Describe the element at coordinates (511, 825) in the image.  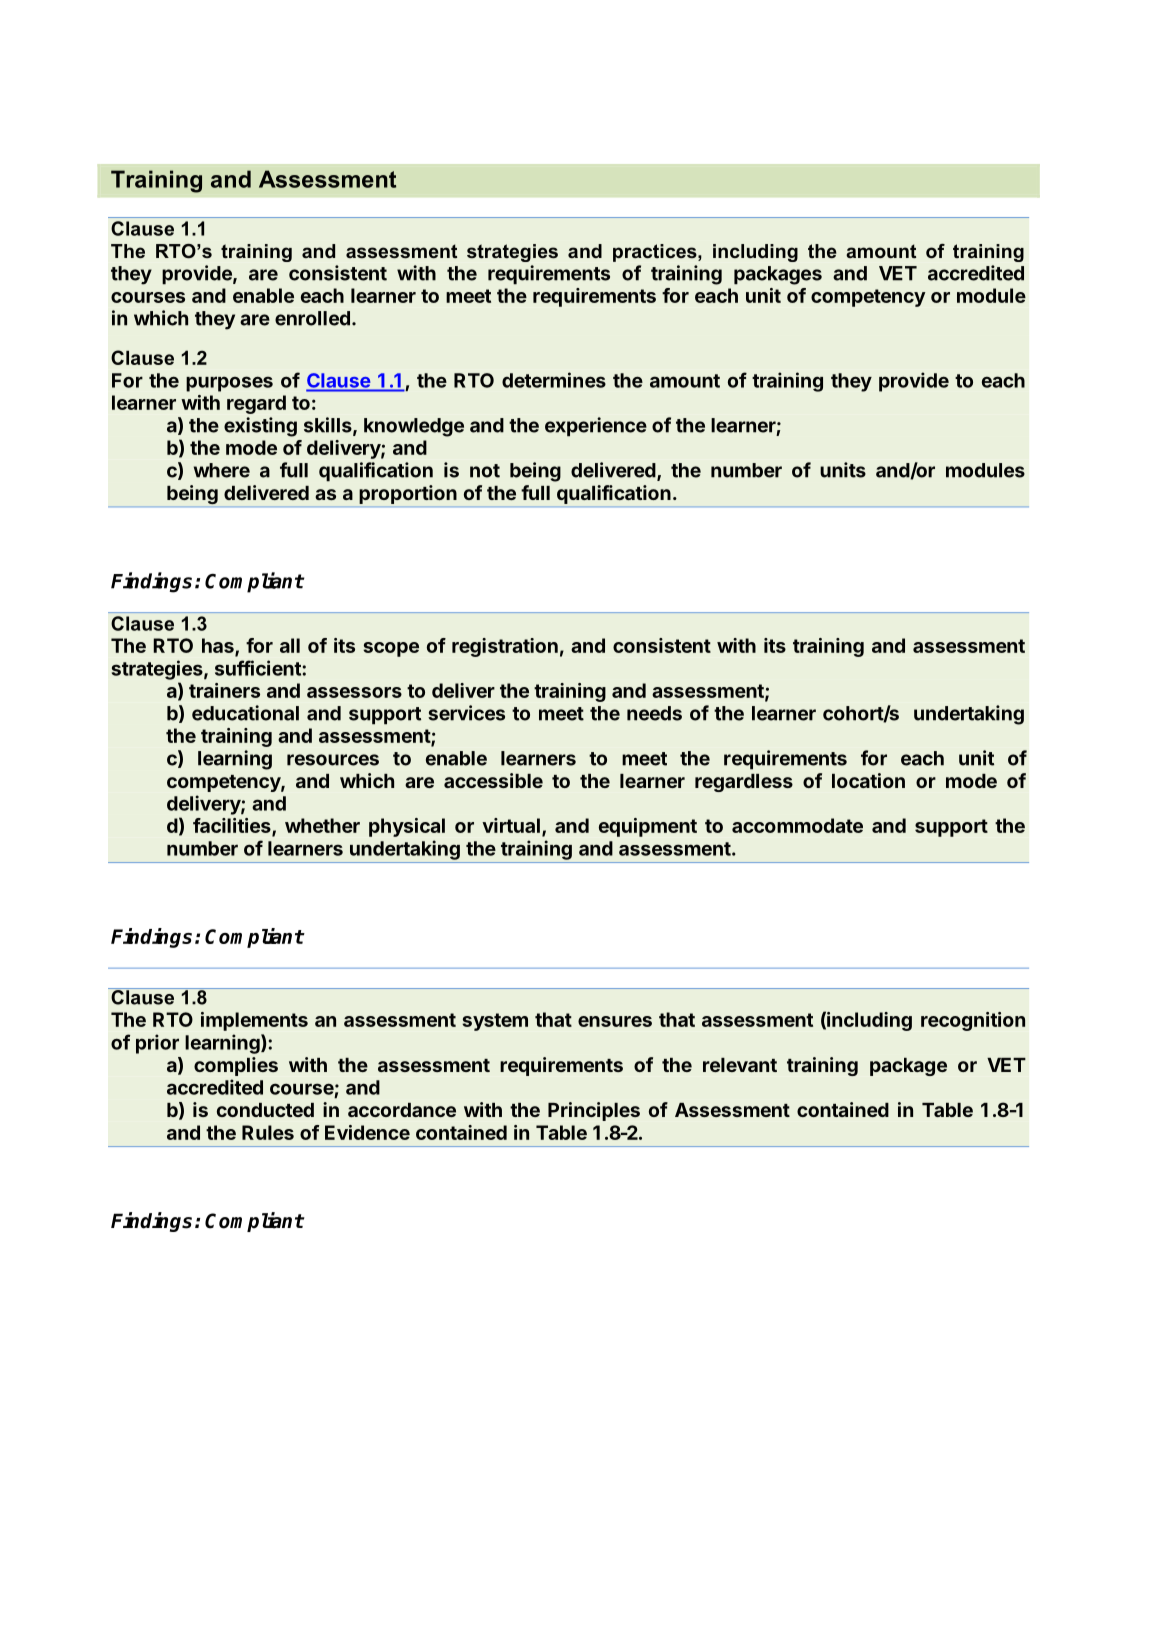
I see `virtual` at that location.
